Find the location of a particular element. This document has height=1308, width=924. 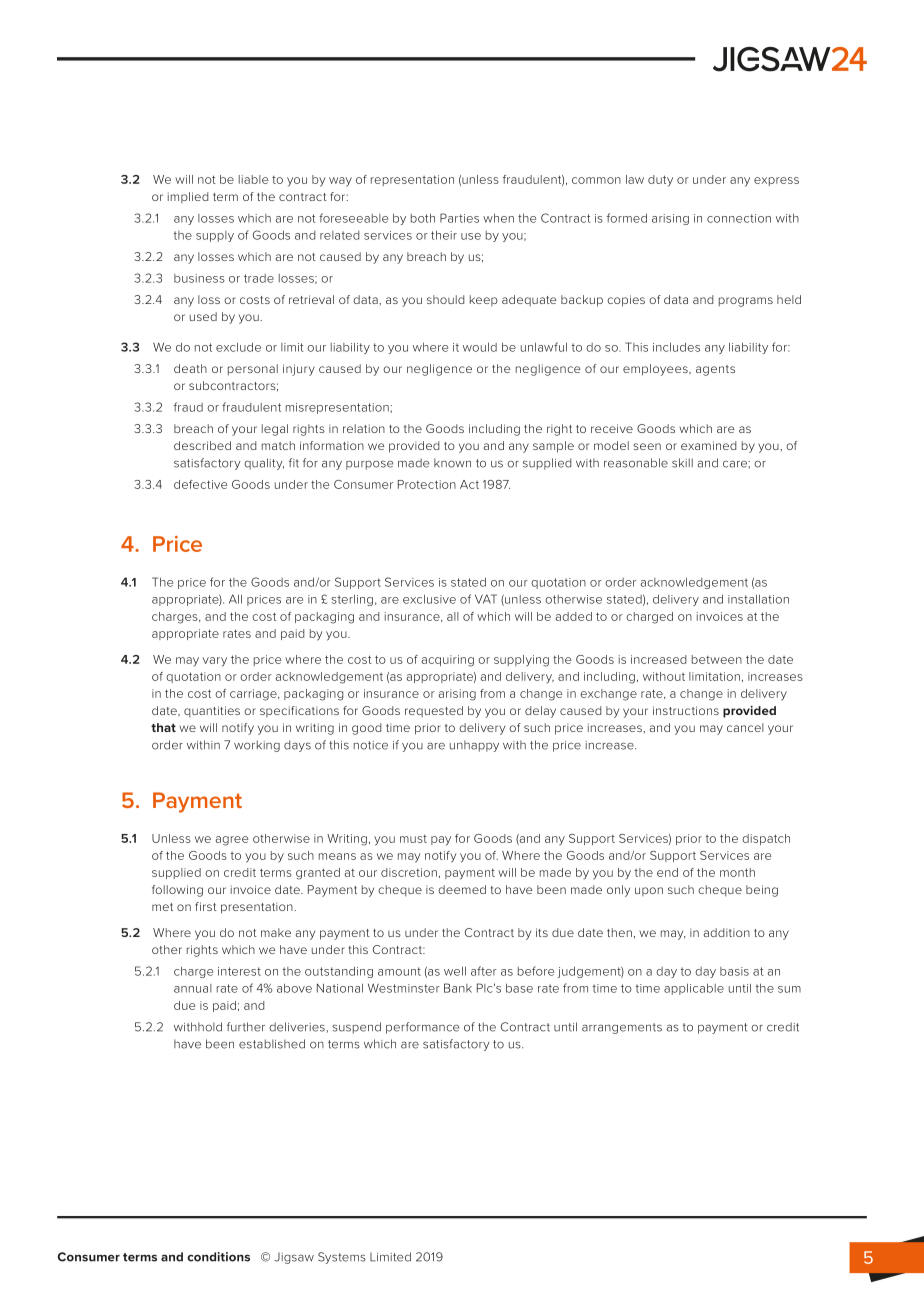

examined is located at coordinates (709, 445).
